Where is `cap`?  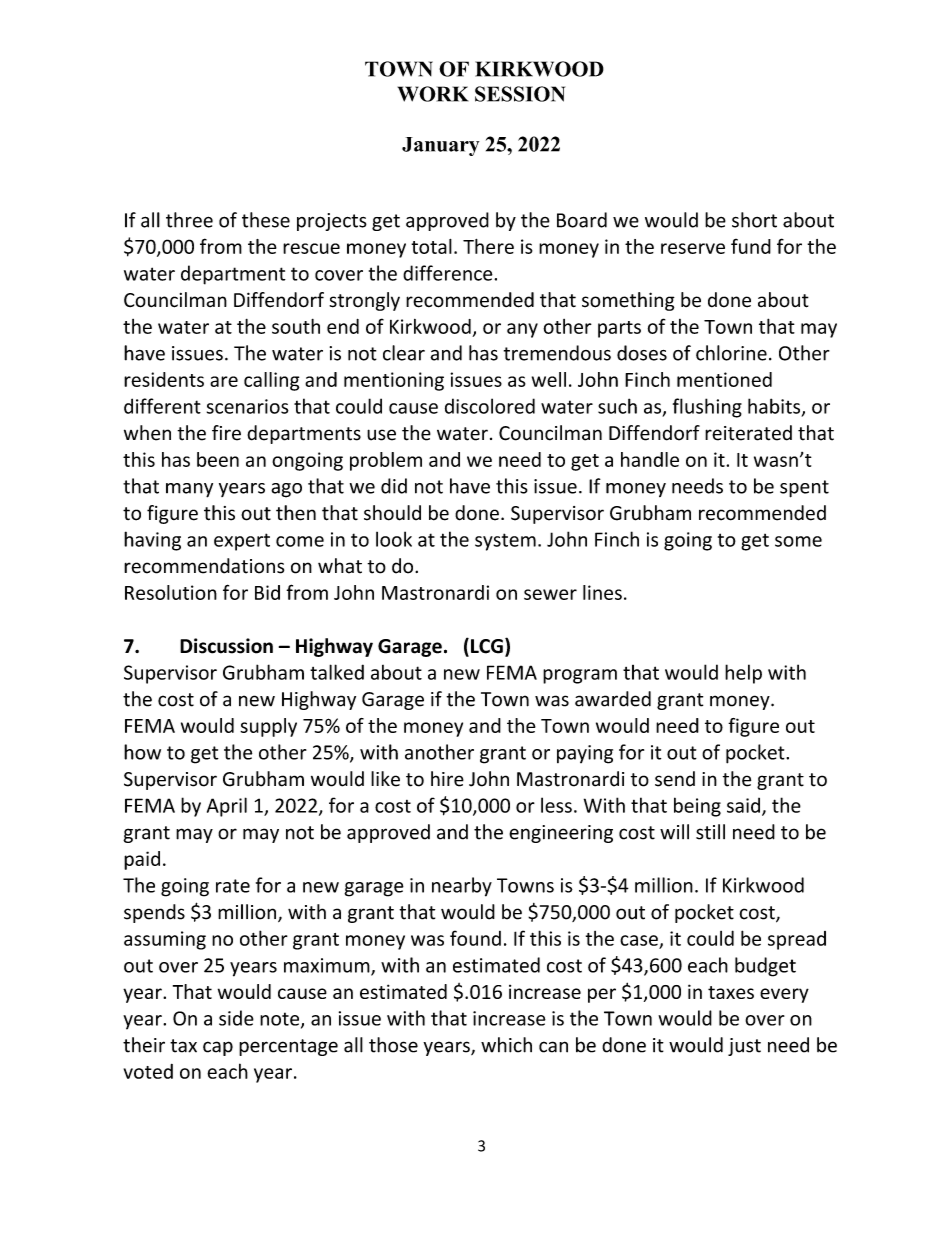 cap is located at coordinates (218, 1048).
